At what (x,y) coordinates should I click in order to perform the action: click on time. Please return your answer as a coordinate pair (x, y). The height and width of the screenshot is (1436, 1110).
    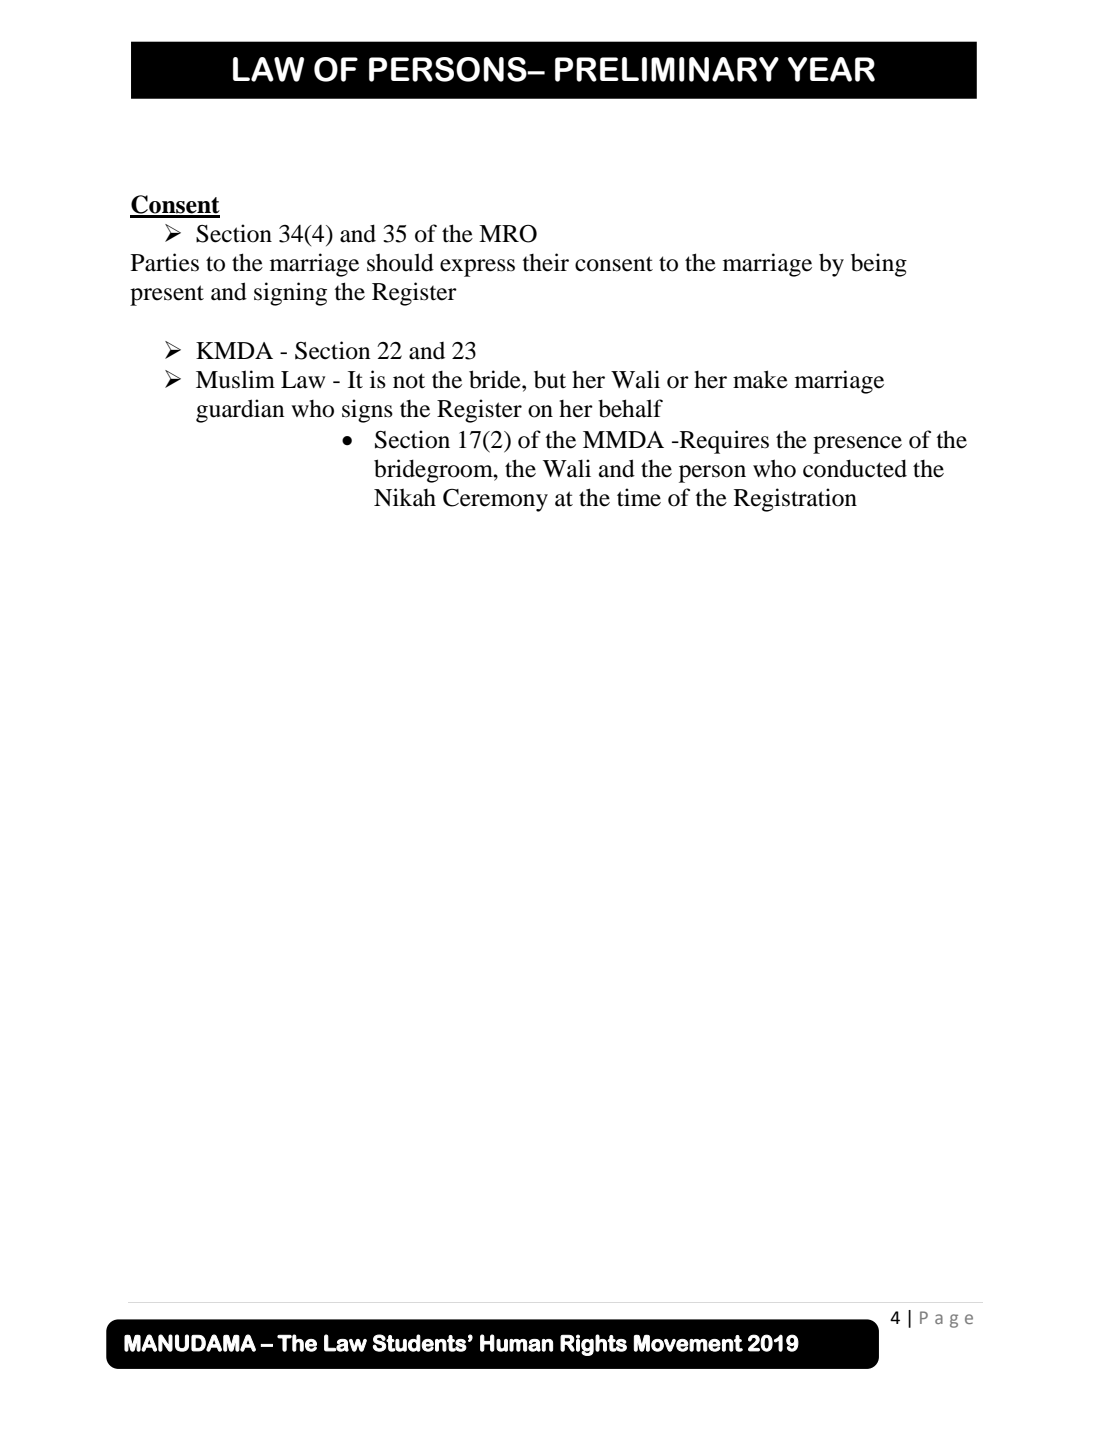
    Looking at the image, I should click on (639, 497).
